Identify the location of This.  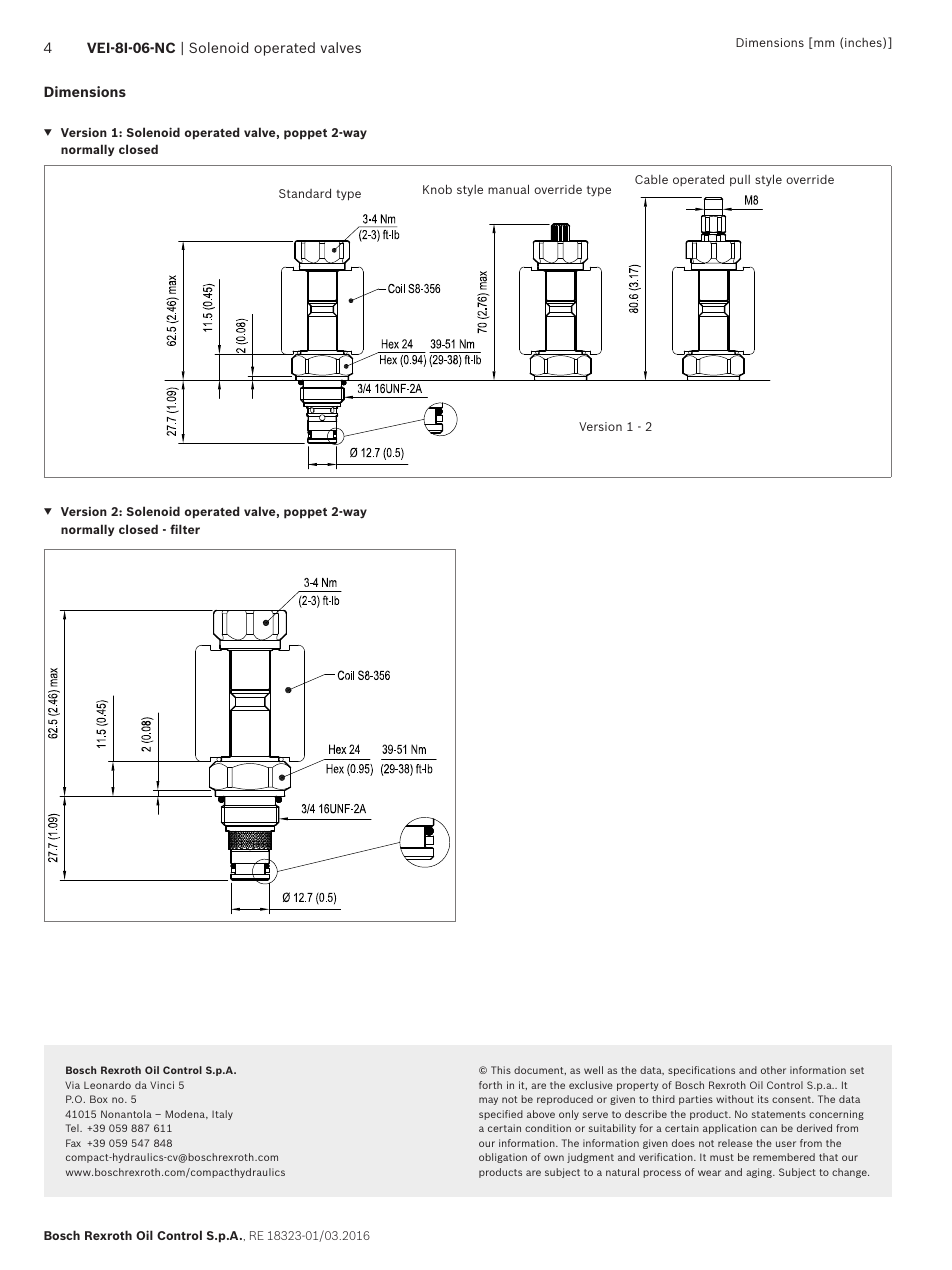
(501, 1070).
